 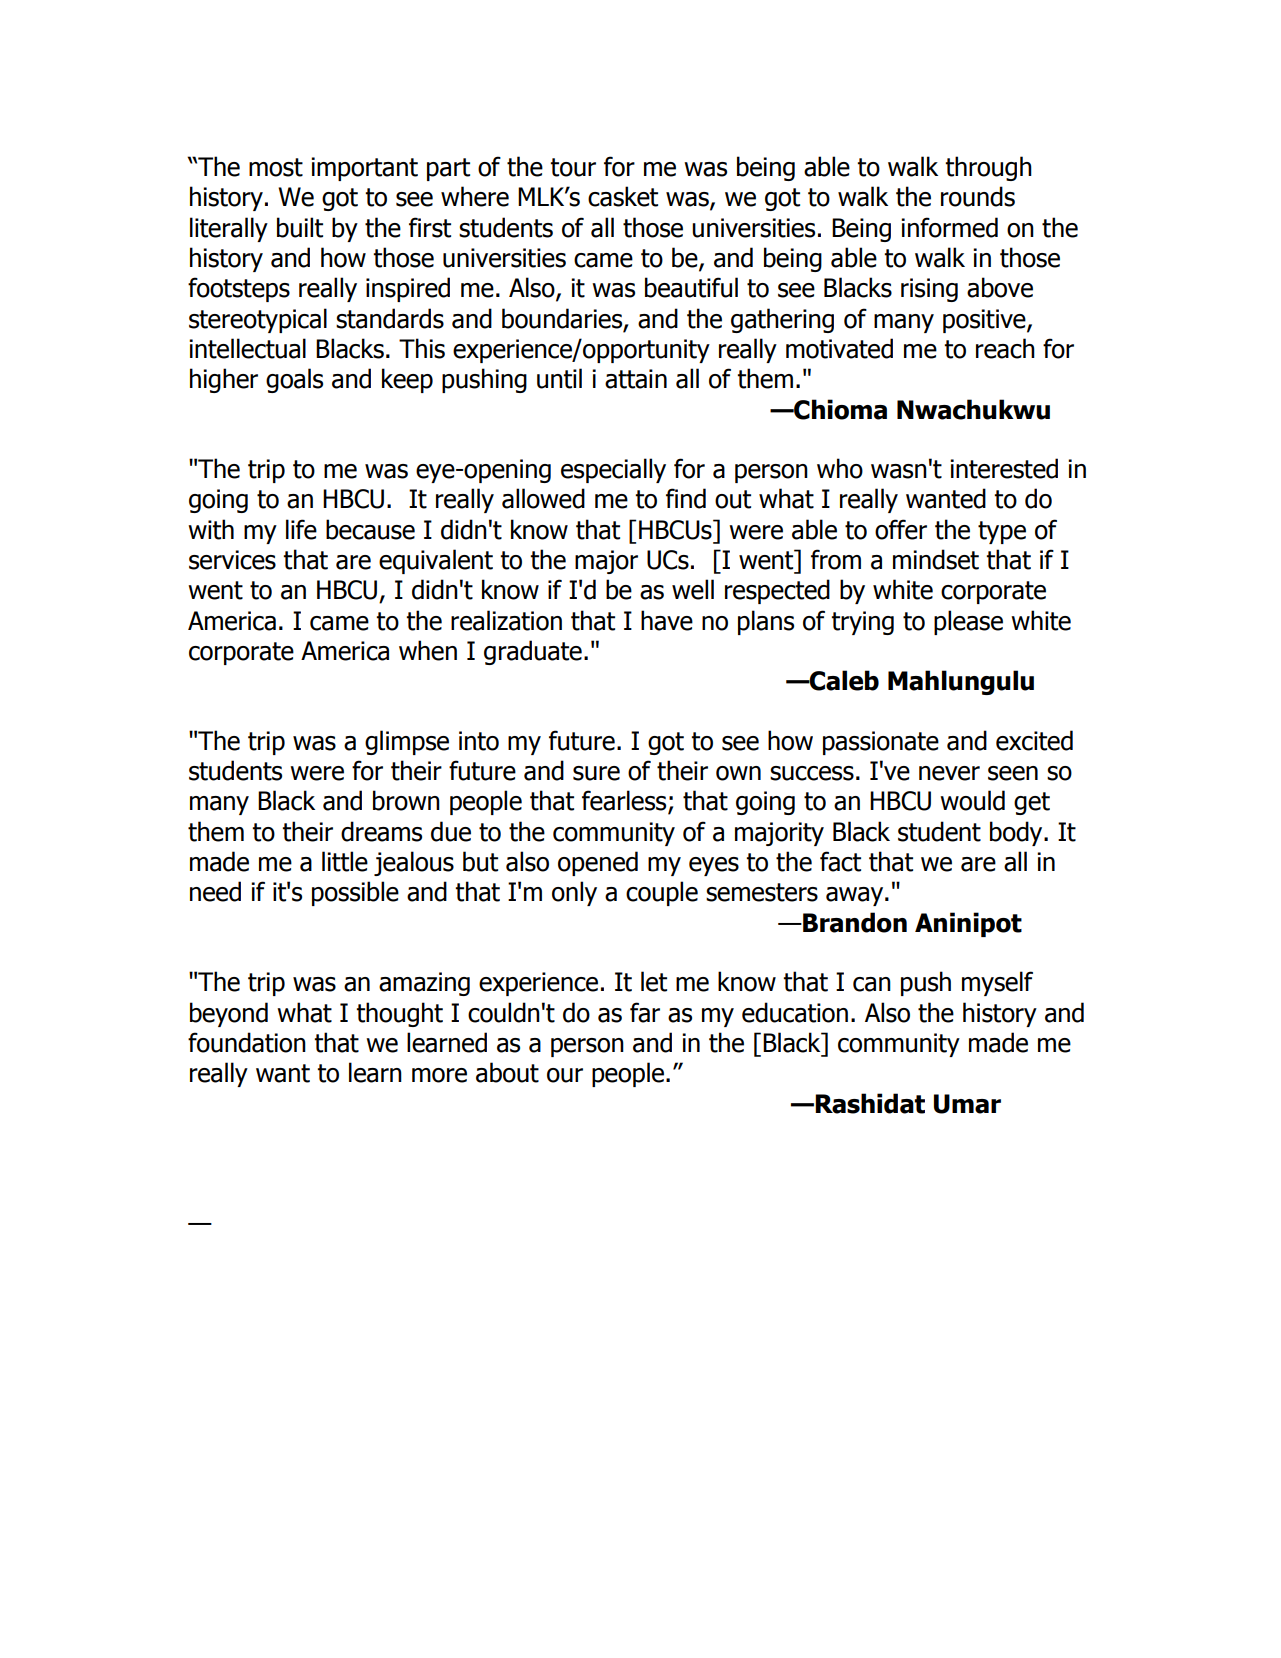 What do you see at coordinates (645, 1012) in the document?
I see `far` at bounding box center [645, 1012].
